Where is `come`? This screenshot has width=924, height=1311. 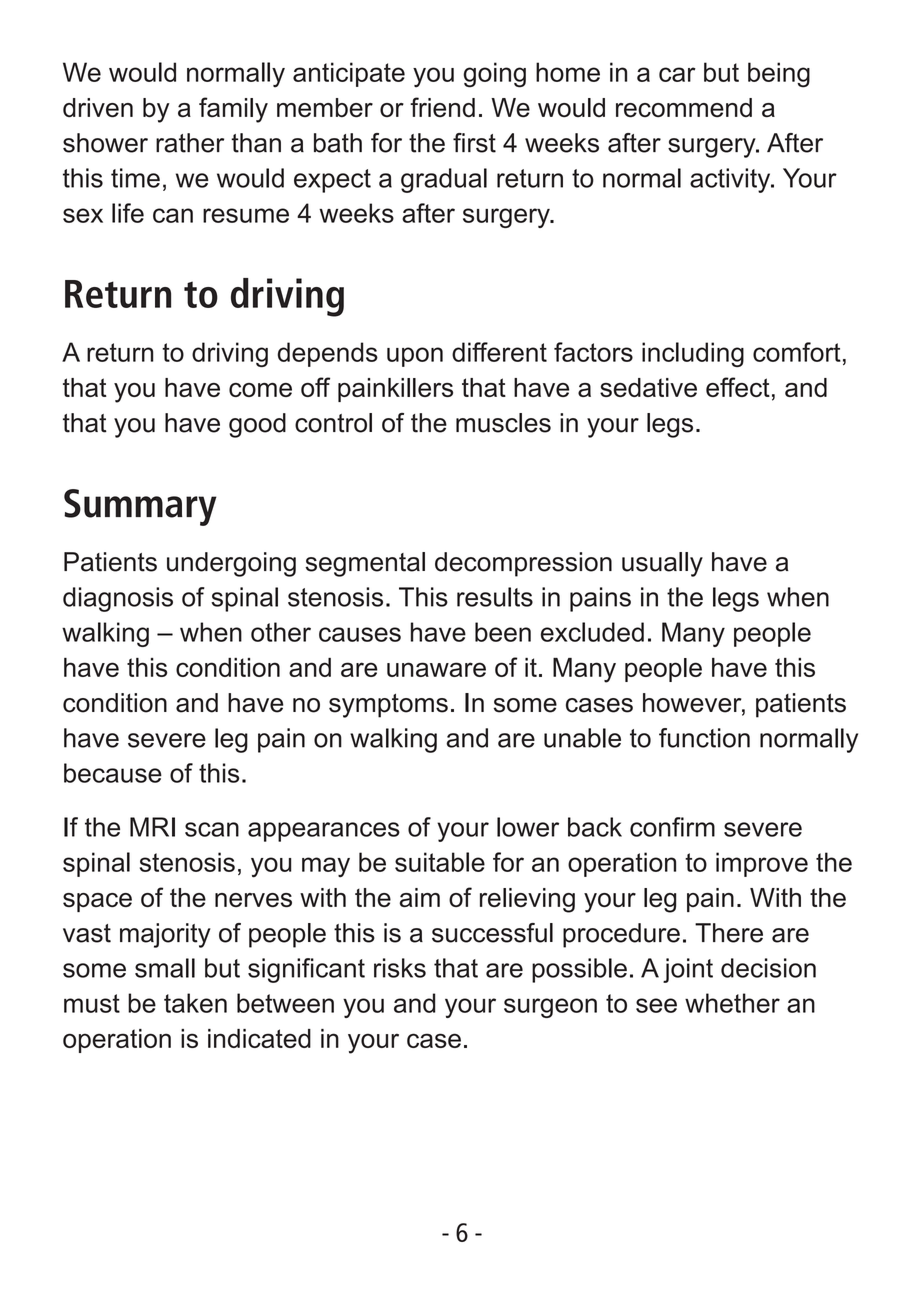
come is located at coordinates (260, 390).
